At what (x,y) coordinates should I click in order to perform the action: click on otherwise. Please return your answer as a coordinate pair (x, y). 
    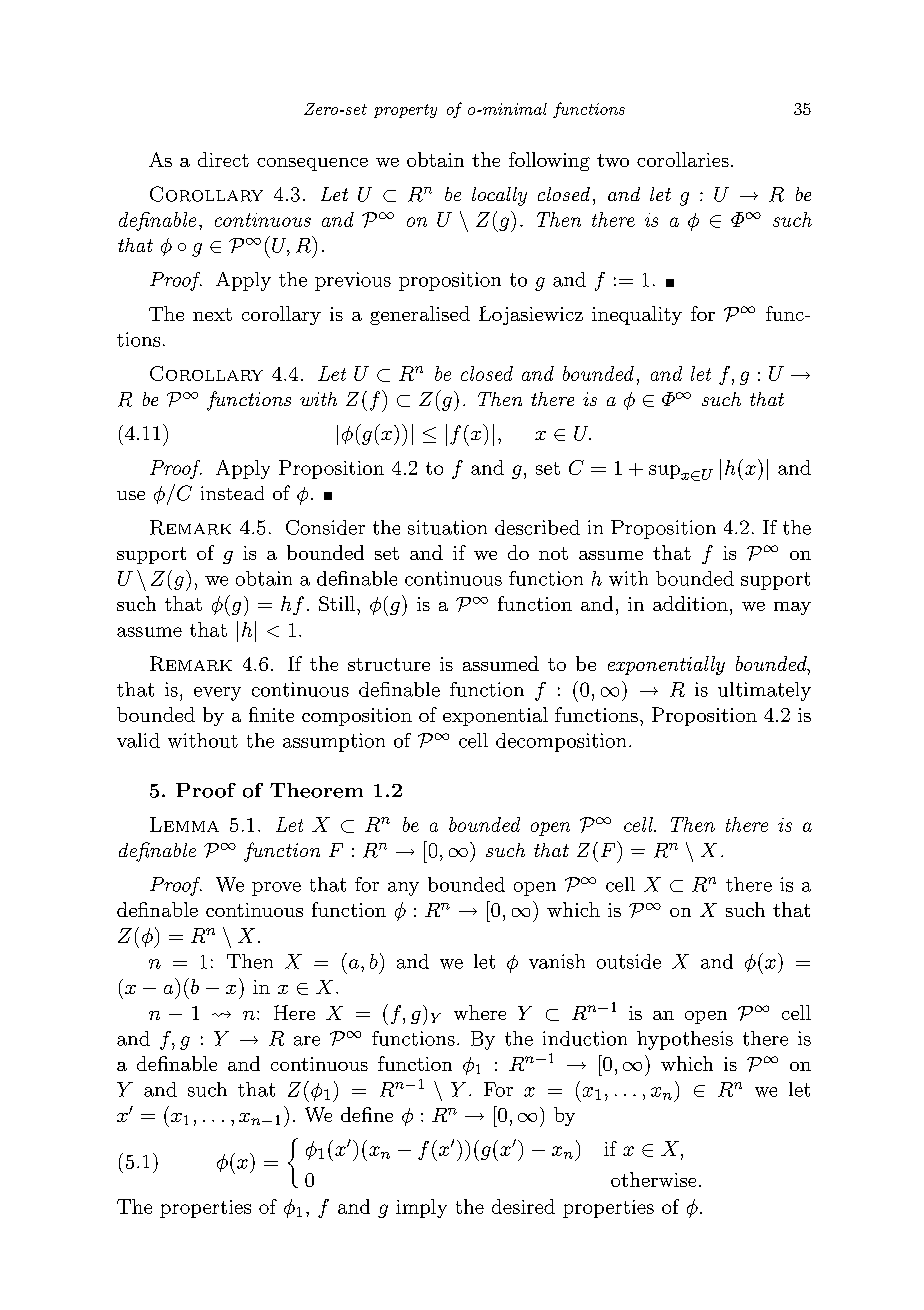
    Looking at the image, I should click on (653, 1179).
